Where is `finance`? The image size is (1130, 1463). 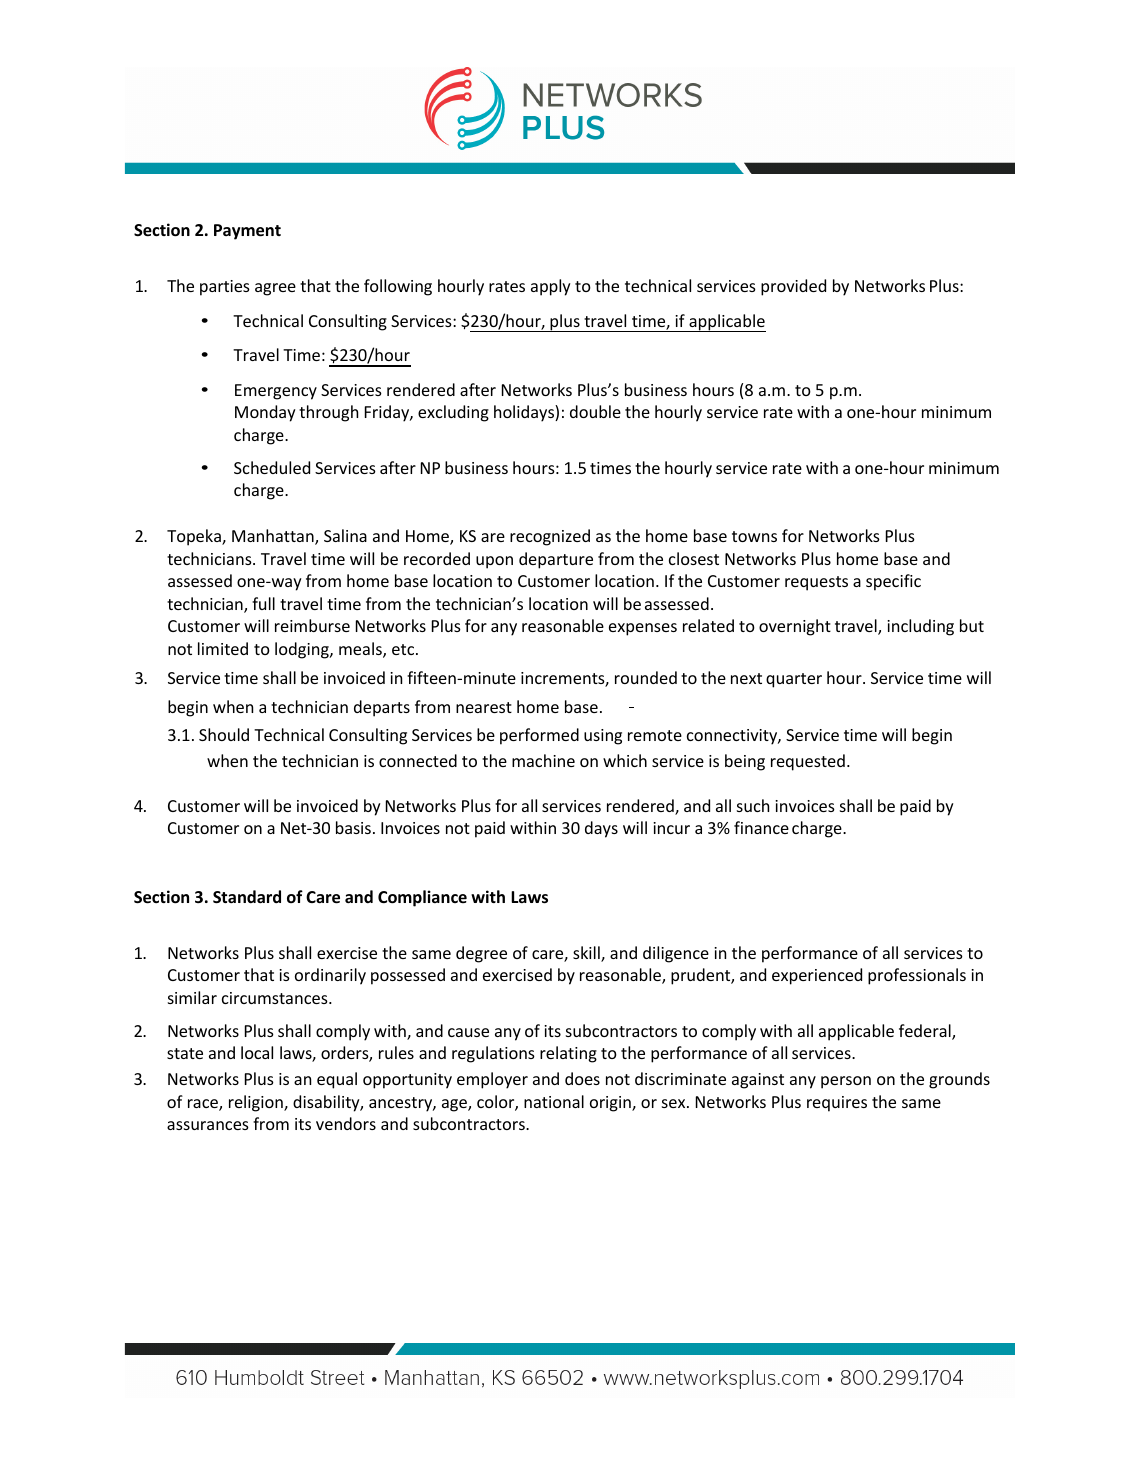
finance is located at coordinates (761, 827).
